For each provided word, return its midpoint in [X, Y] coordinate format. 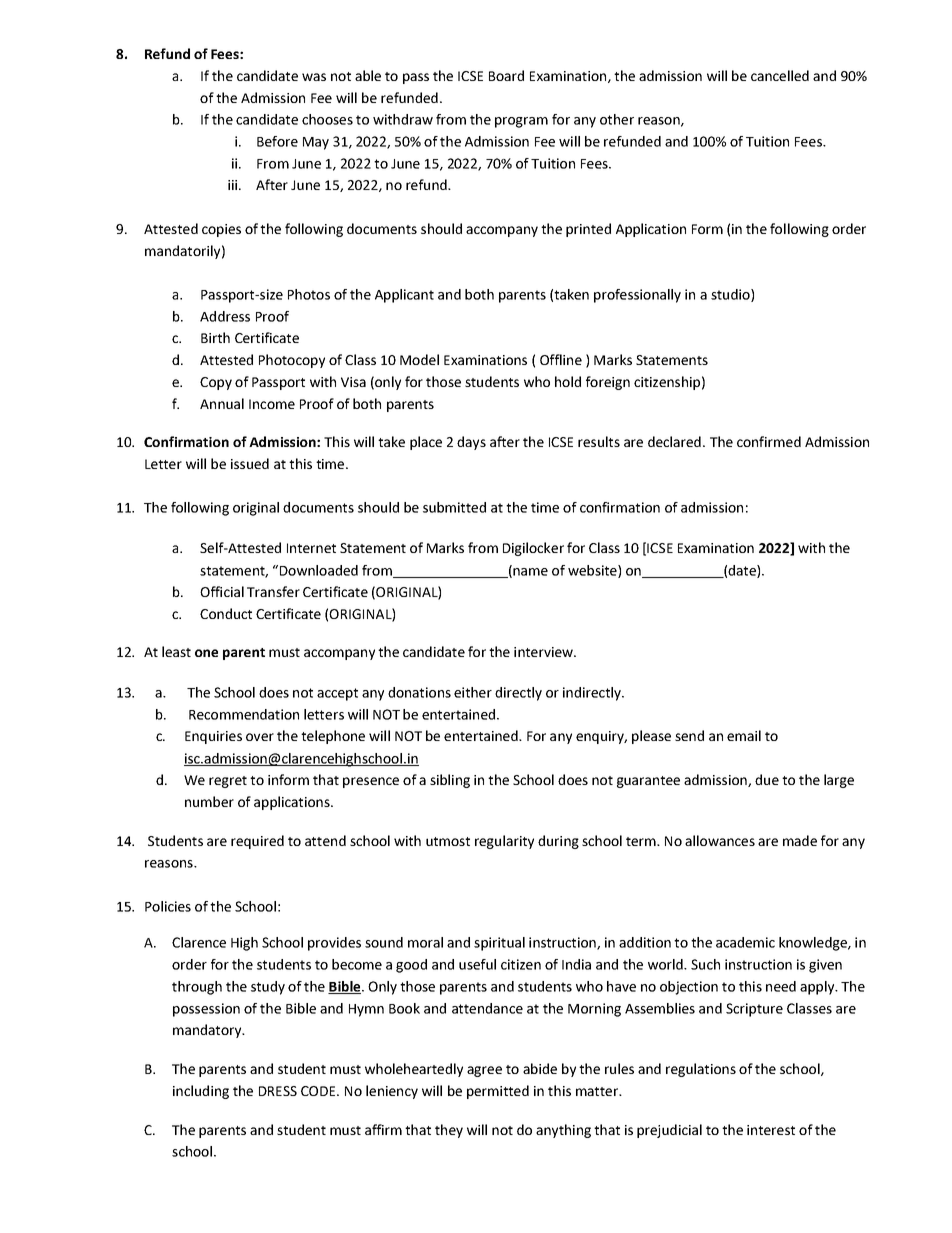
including [201, 1092]
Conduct [226, 613]
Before [277, 141]
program [521, 122]
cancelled [780, 75]
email [744, 735]
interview [544, 652]
